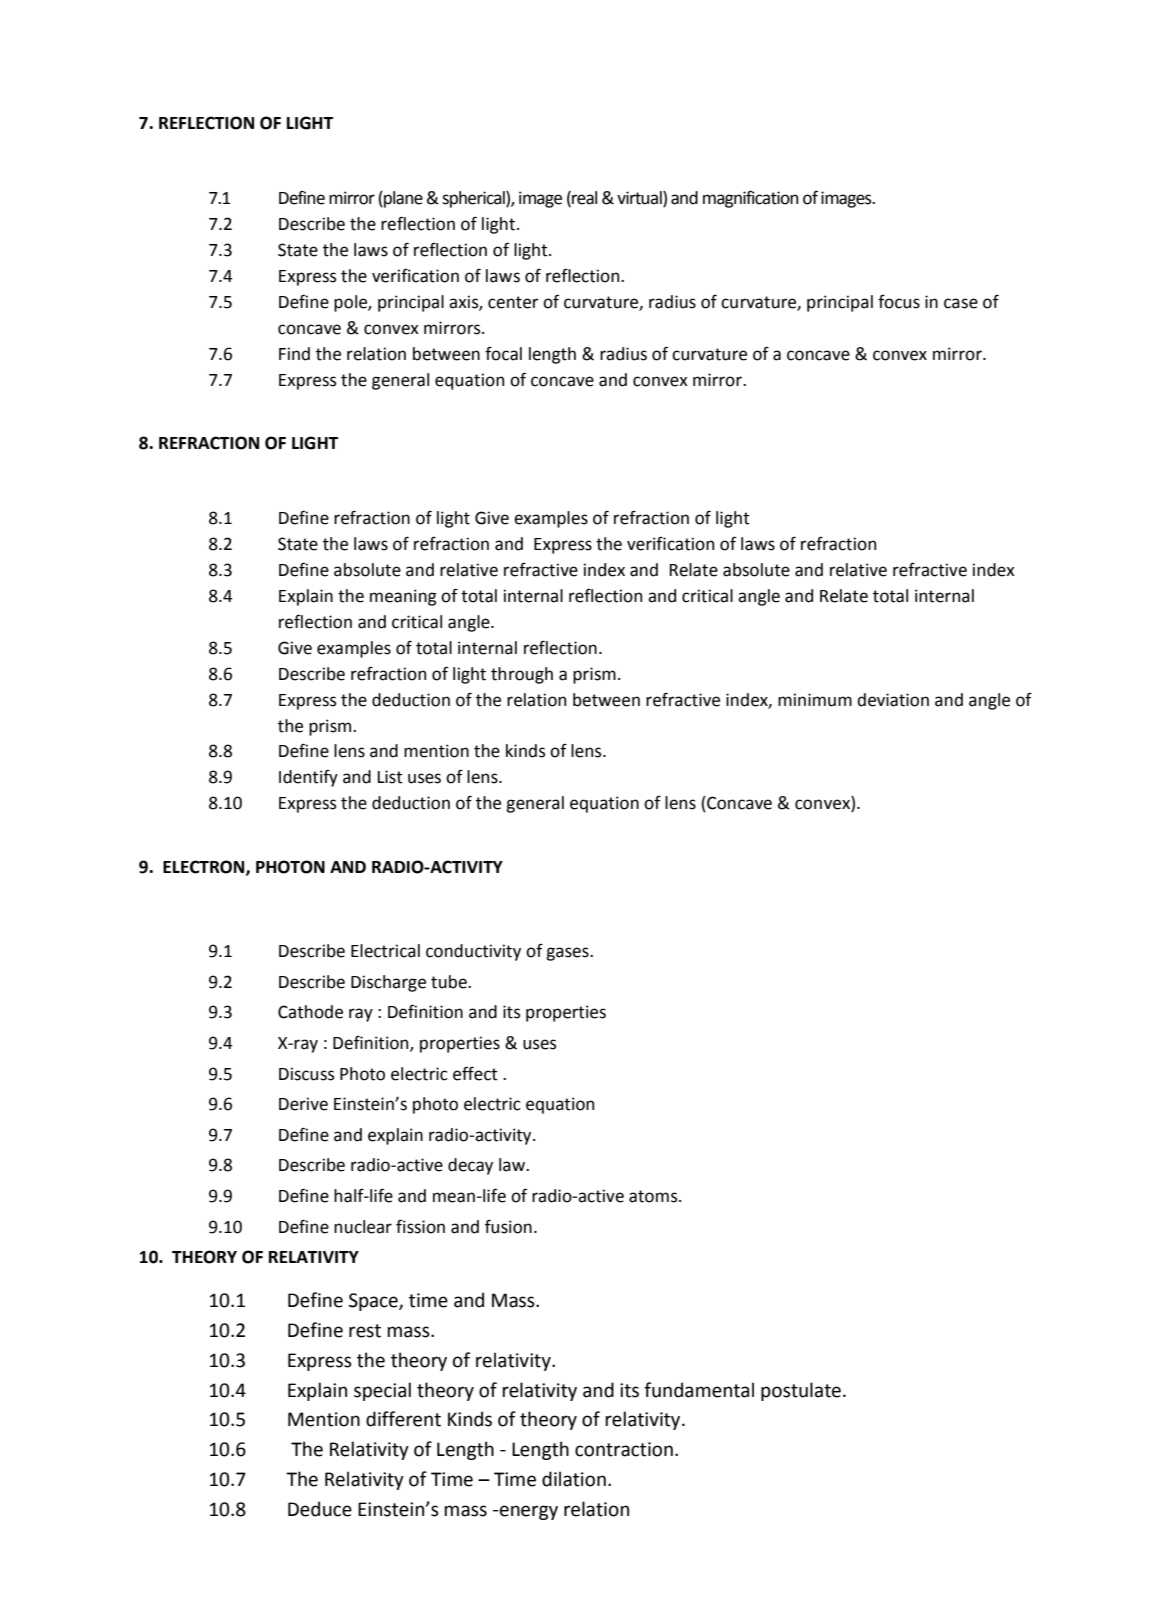 The height and width of the screenshot is (1624, 1149). I want to click on Identify, so click(308, 778).
